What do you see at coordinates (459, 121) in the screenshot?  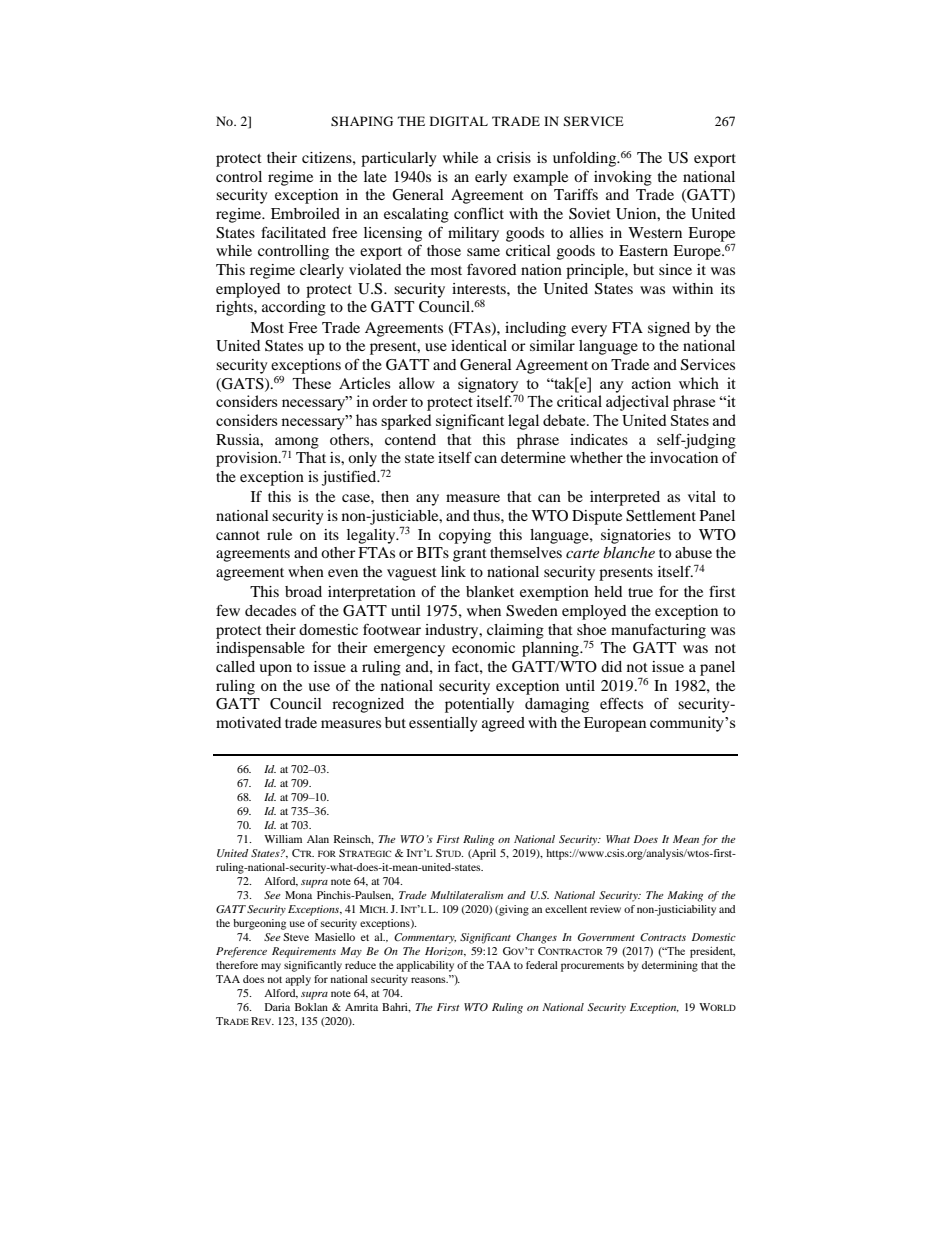 I see `DIGITAL` at bounding box center [459, 121].
